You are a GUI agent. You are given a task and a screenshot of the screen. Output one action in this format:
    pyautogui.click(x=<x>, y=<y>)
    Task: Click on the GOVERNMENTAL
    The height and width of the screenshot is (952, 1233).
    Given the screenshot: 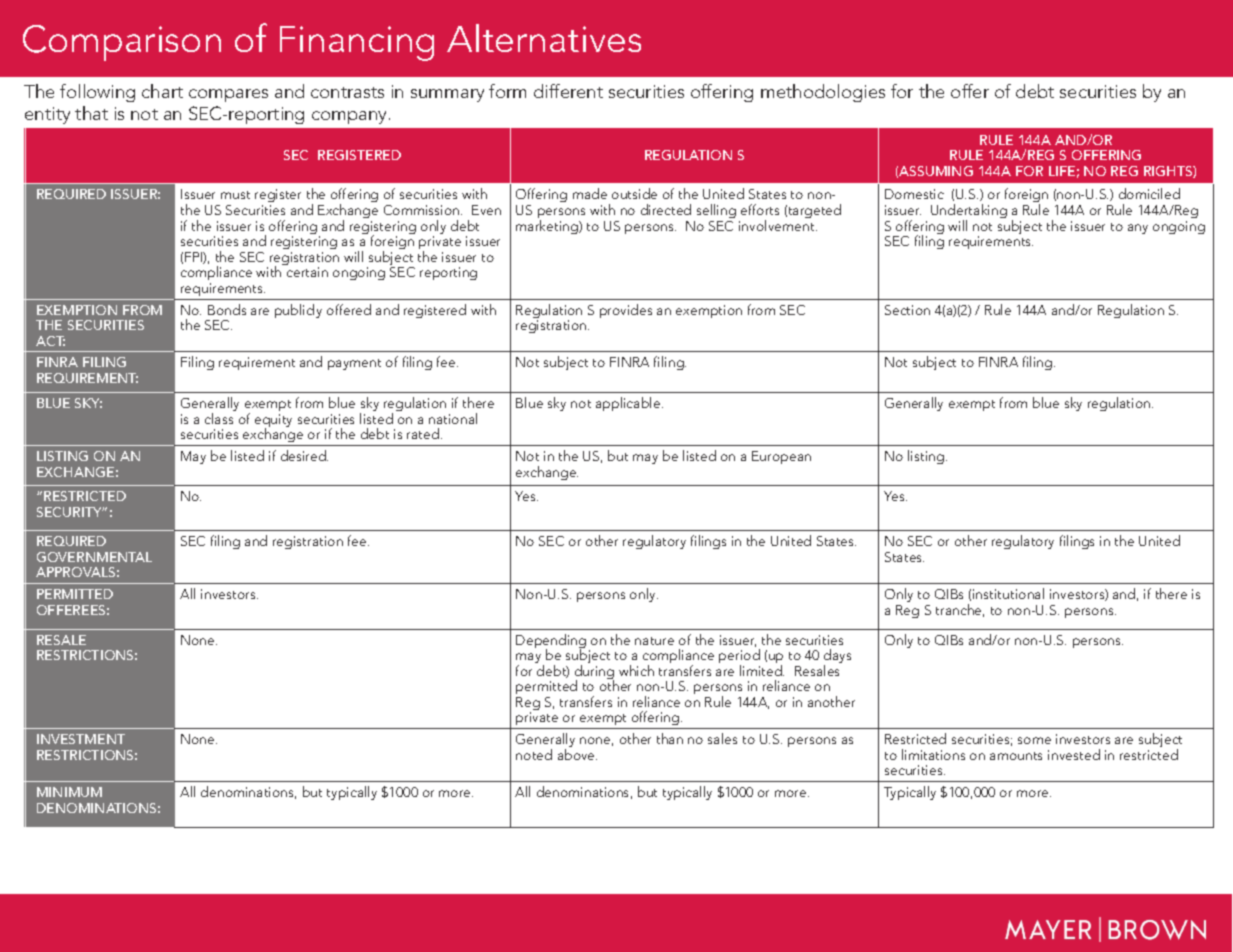 What is the action you would take?
    pyautogui.click(x=94, y=557)
